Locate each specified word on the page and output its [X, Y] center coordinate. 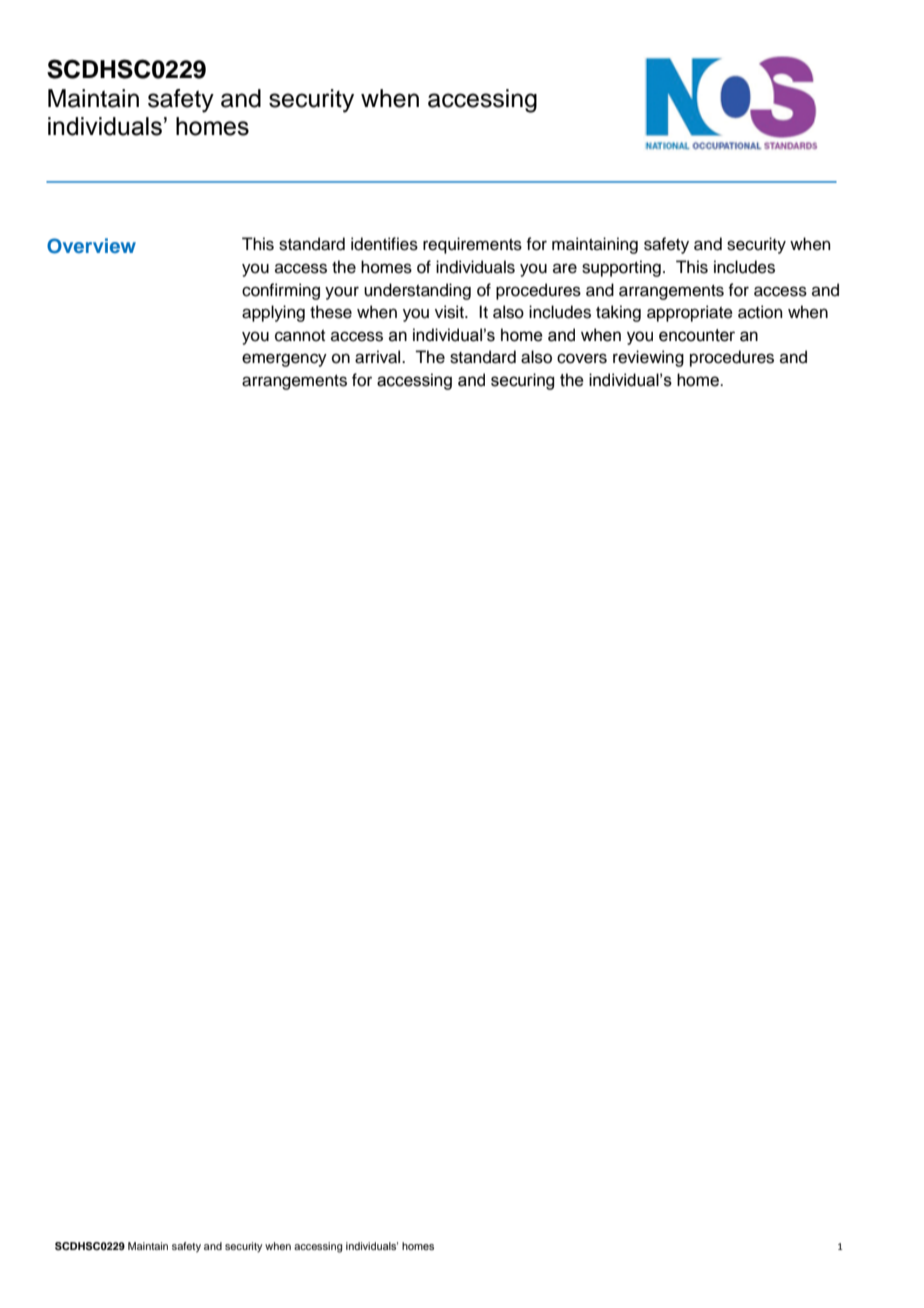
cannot [300, 336]
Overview [91, 246]
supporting [621, 268]
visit [450, 312]
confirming [281, 291]
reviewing [648, 358]
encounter [697, 335]
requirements [472, 245]
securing [522, 381]
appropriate [690, 313]
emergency [284, 360]
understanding [417, 291]
